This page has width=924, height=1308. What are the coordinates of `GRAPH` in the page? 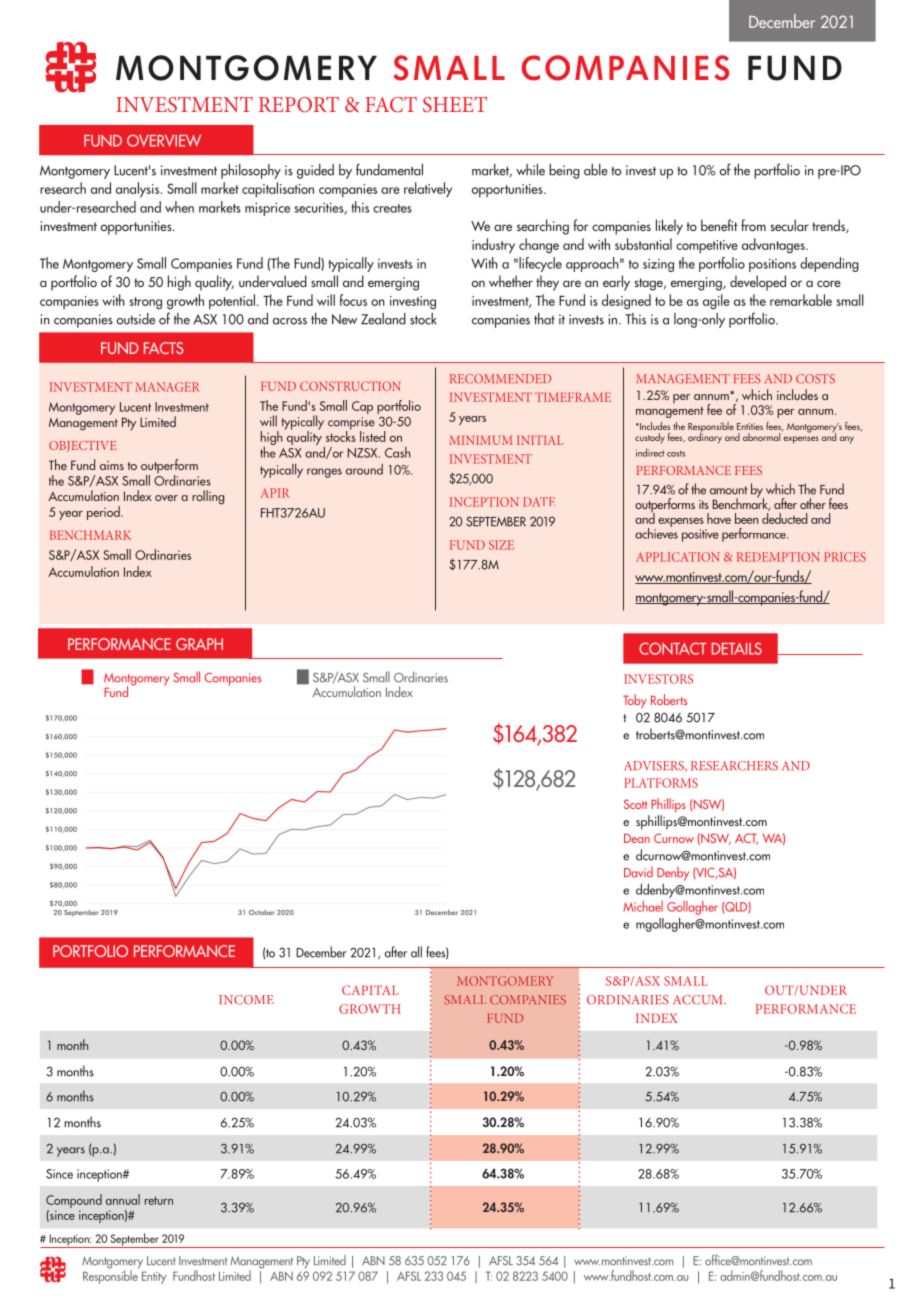 It's located at (199, 644).
